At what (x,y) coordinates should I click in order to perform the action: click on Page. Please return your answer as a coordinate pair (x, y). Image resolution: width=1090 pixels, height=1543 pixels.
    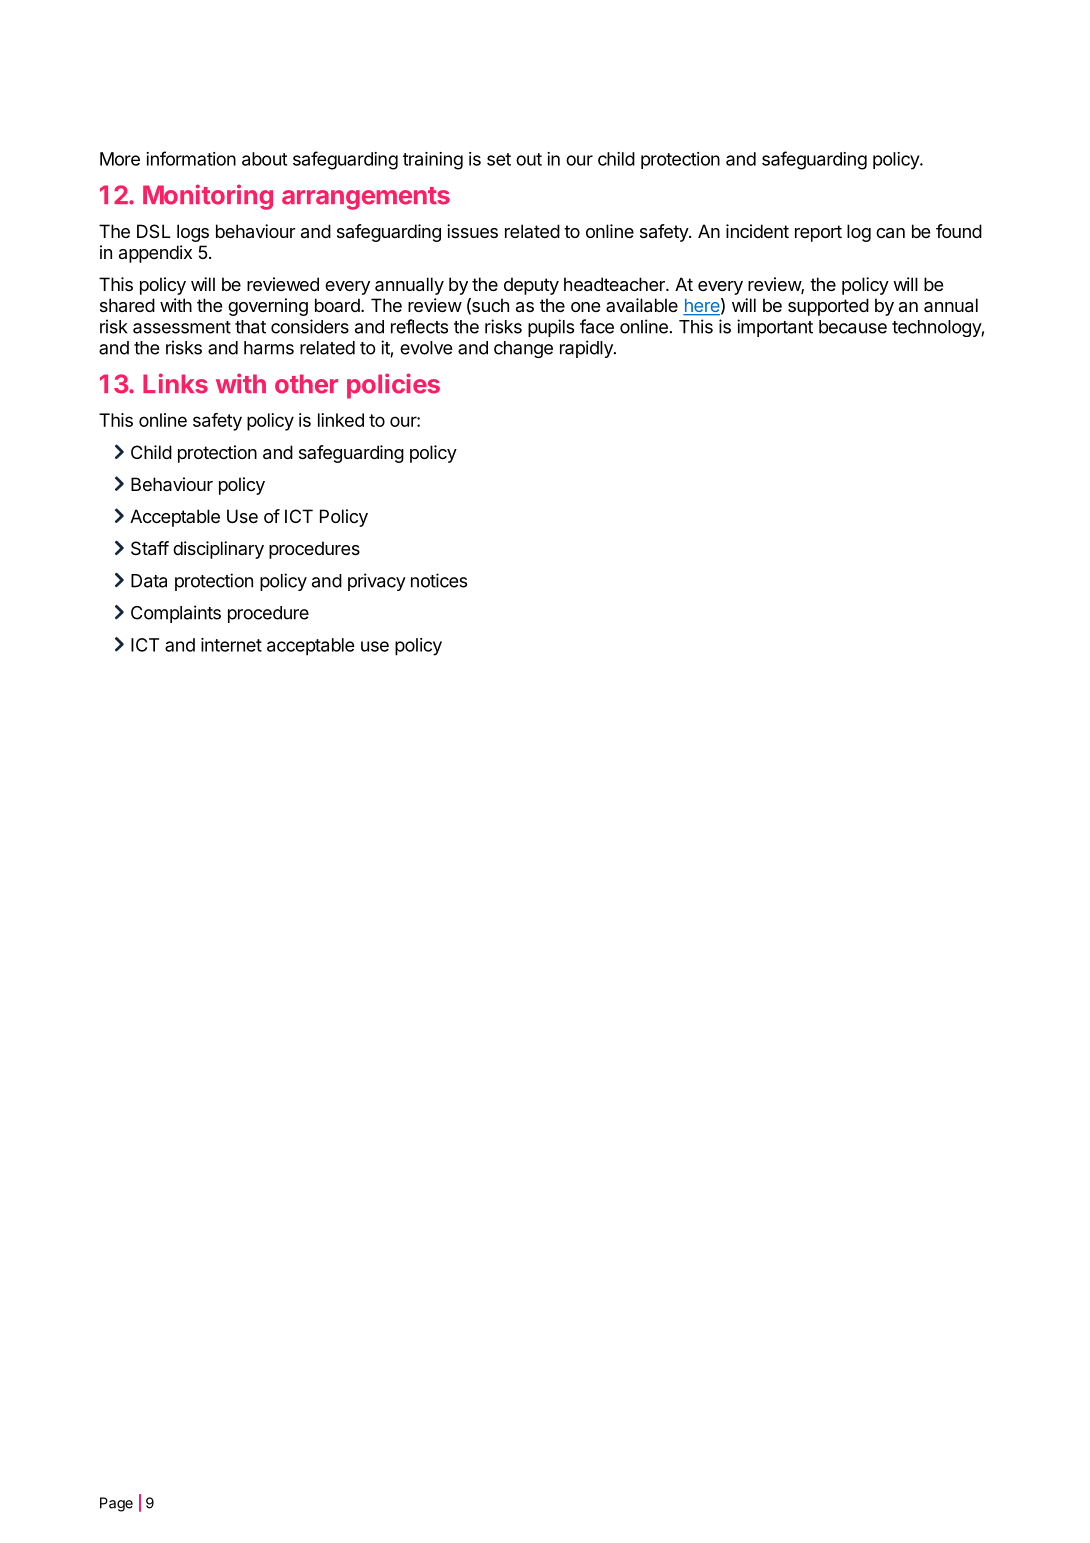
    Looking at the image, I should click on (116, 1504).
